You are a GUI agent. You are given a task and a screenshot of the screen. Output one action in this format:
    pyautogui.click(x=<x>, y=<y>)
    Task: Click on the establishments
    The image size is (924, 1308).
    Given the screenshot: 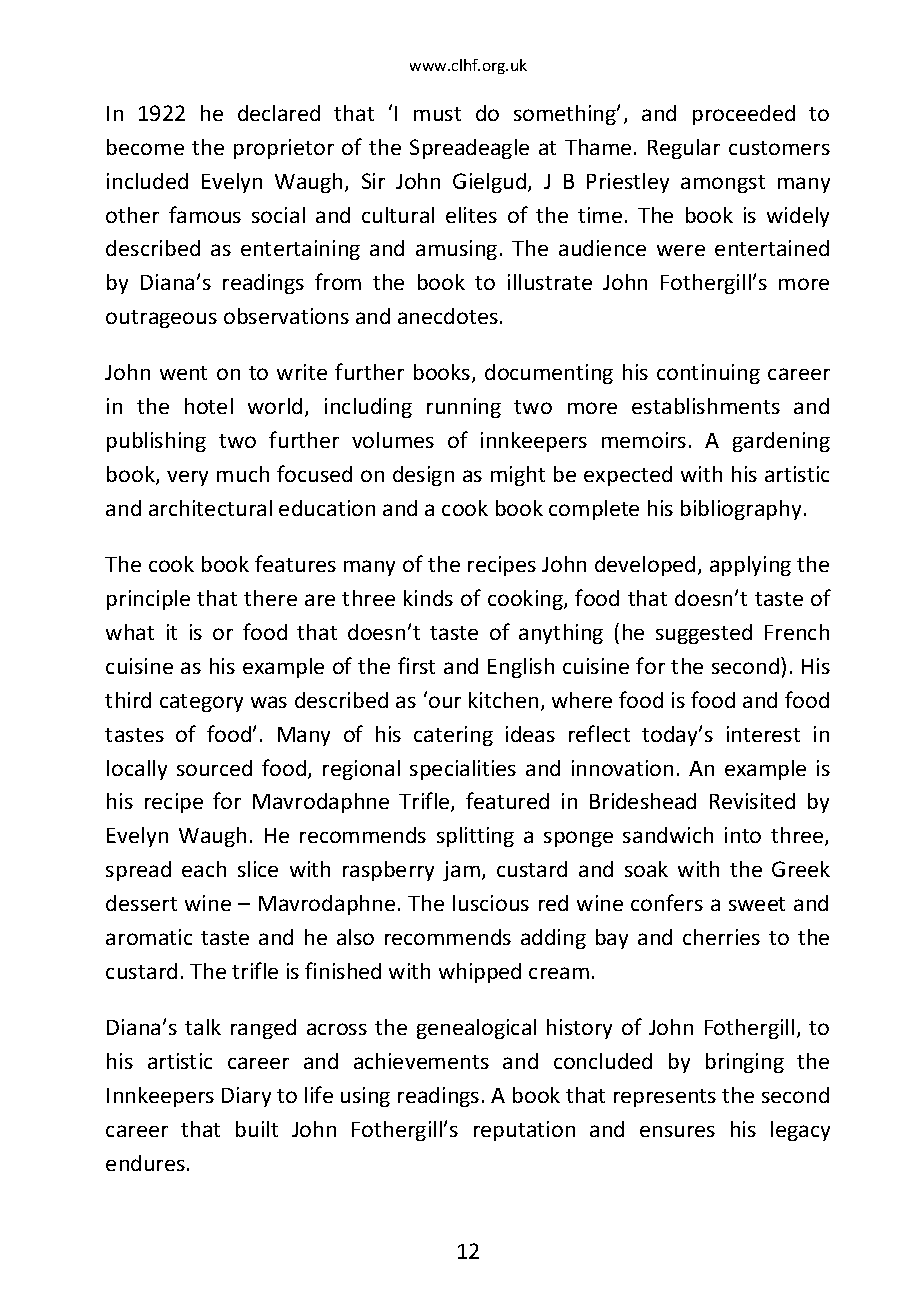 What is the action you would take?
    pyautogui.click(x=706, y=406)
